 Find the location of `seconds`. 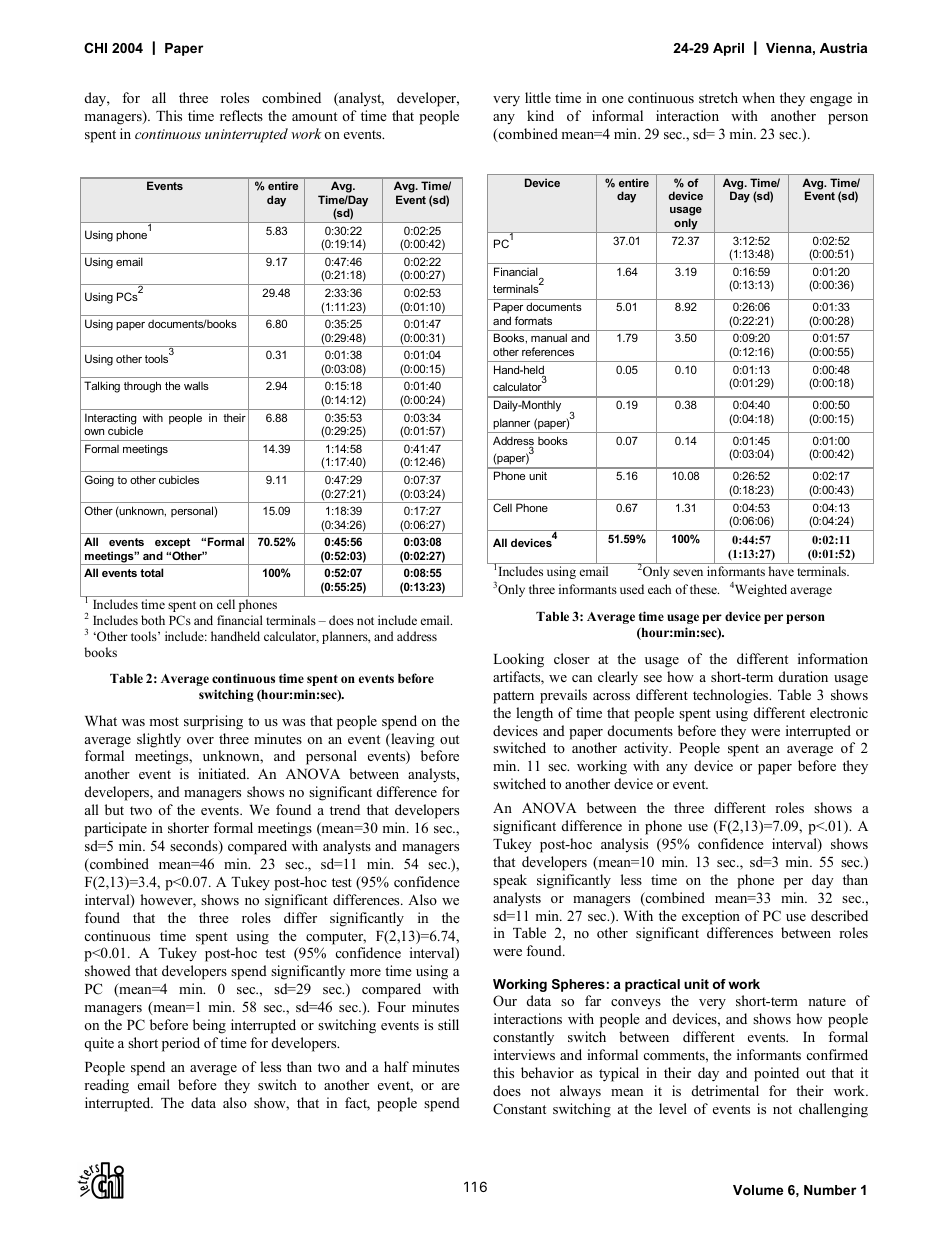

seconds is located at coordinates (195, 847).
